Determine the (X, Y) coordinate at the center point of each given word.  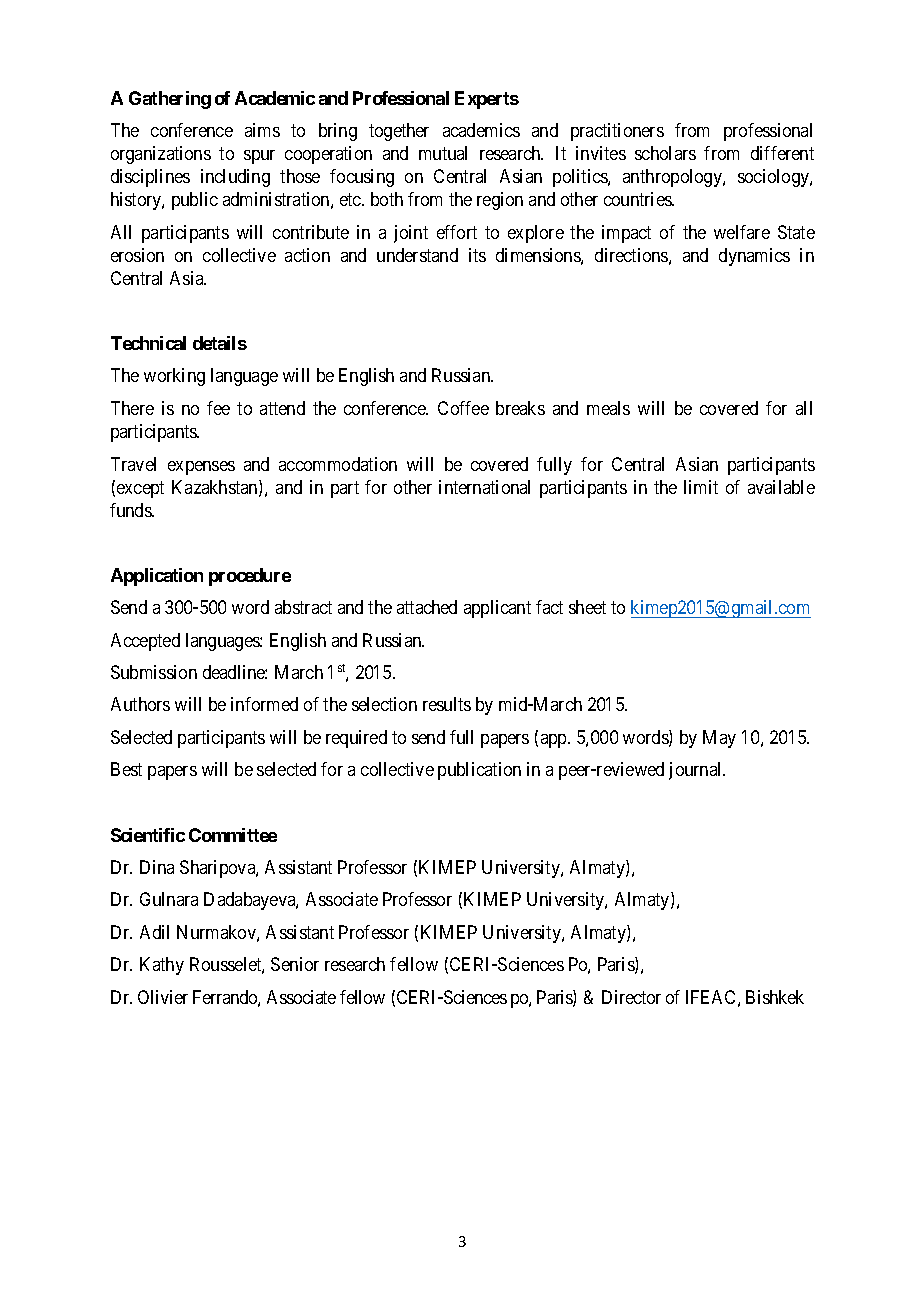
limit (701, 487)
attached (427, 607)
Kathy (162, 966)
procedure (250, 577)
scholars (665, 153)
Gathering (170, 100)
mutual (443, 153)
